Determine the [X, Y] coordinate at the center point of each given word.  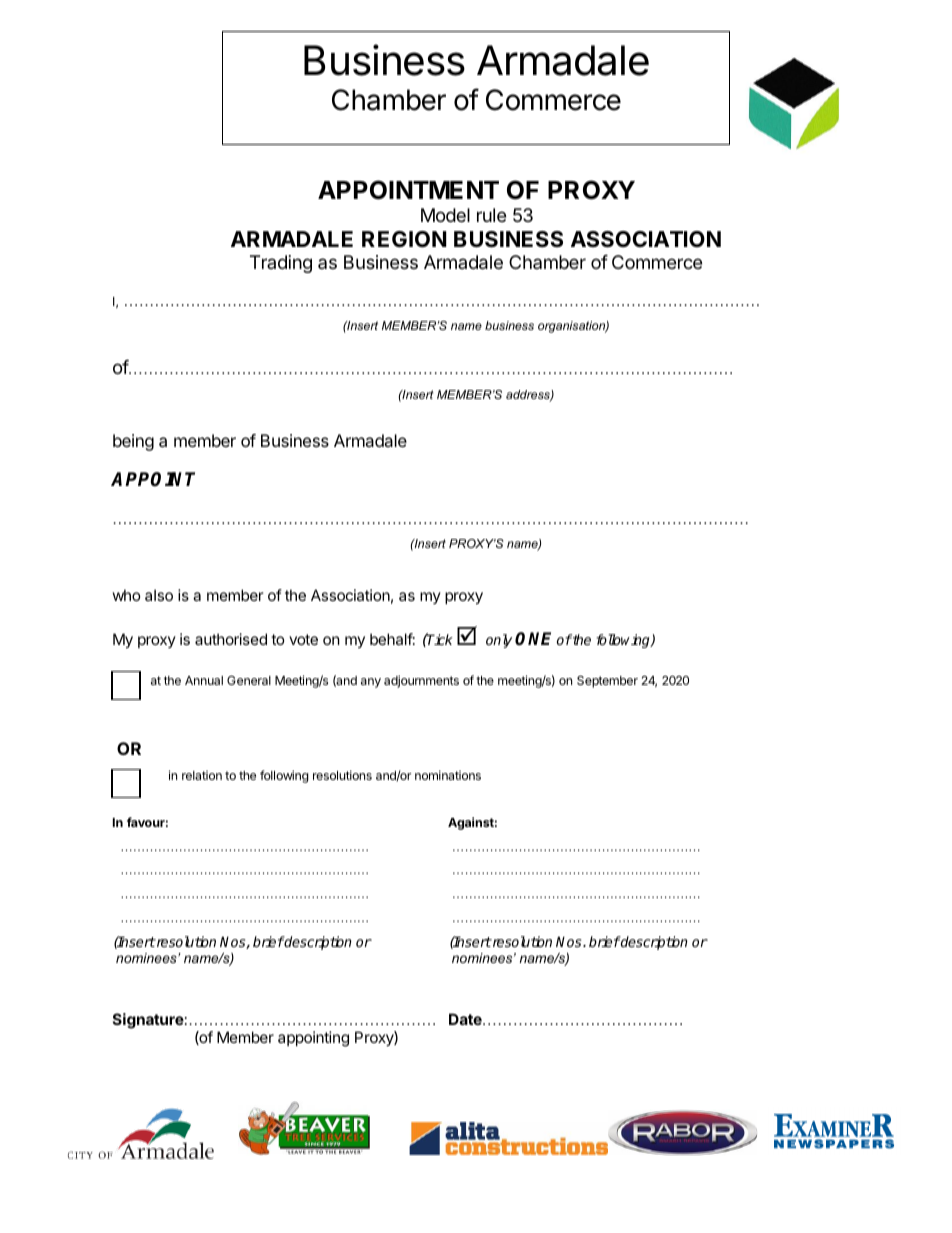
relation [202, 775]
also [159, 595]
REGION [404, 239]
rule [491, 215]
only [499, 641]
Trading [281, 264]
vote [303, 639]
